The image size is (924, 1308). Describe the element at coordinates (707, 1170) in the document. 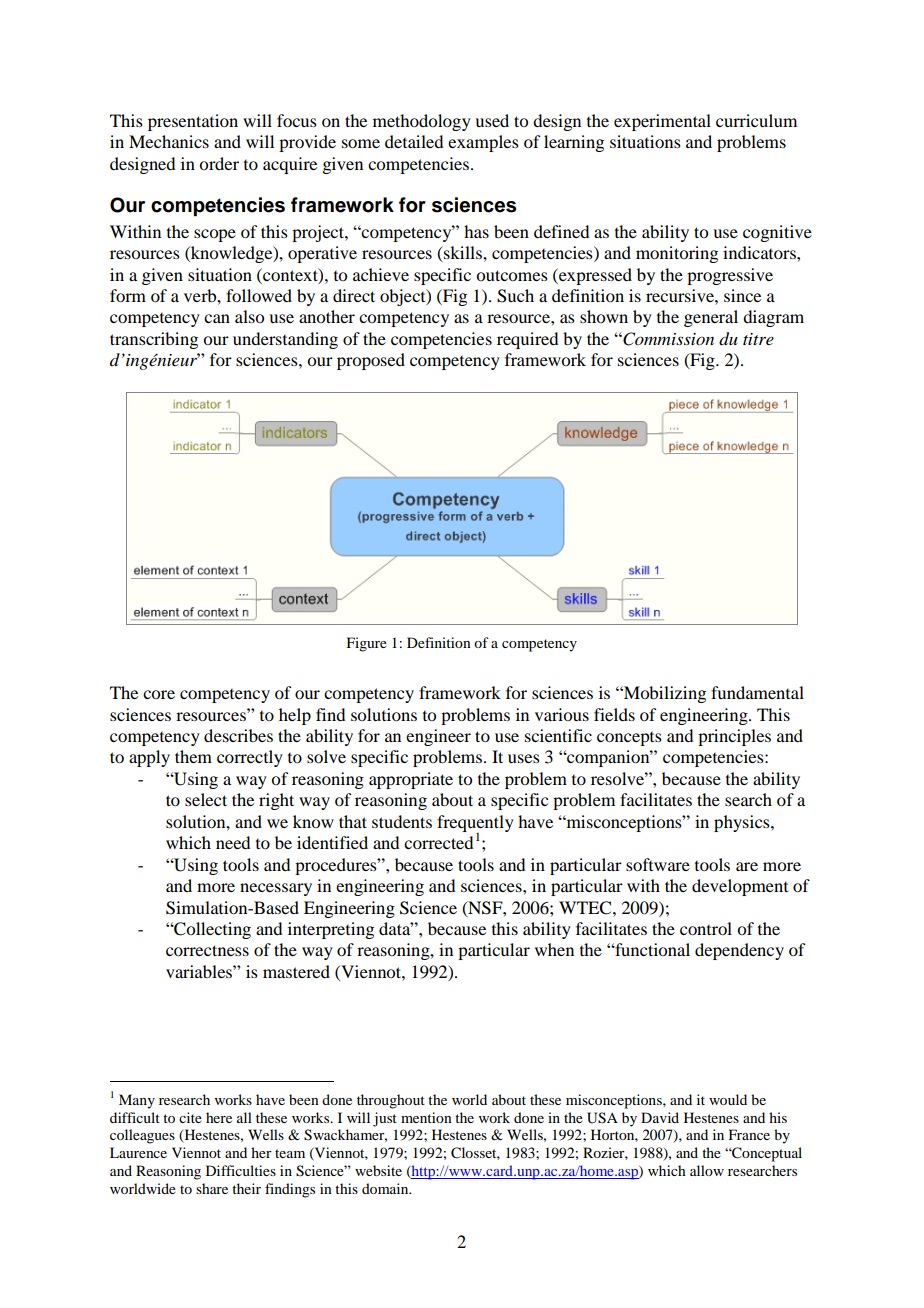

I see `allow` at that location.
